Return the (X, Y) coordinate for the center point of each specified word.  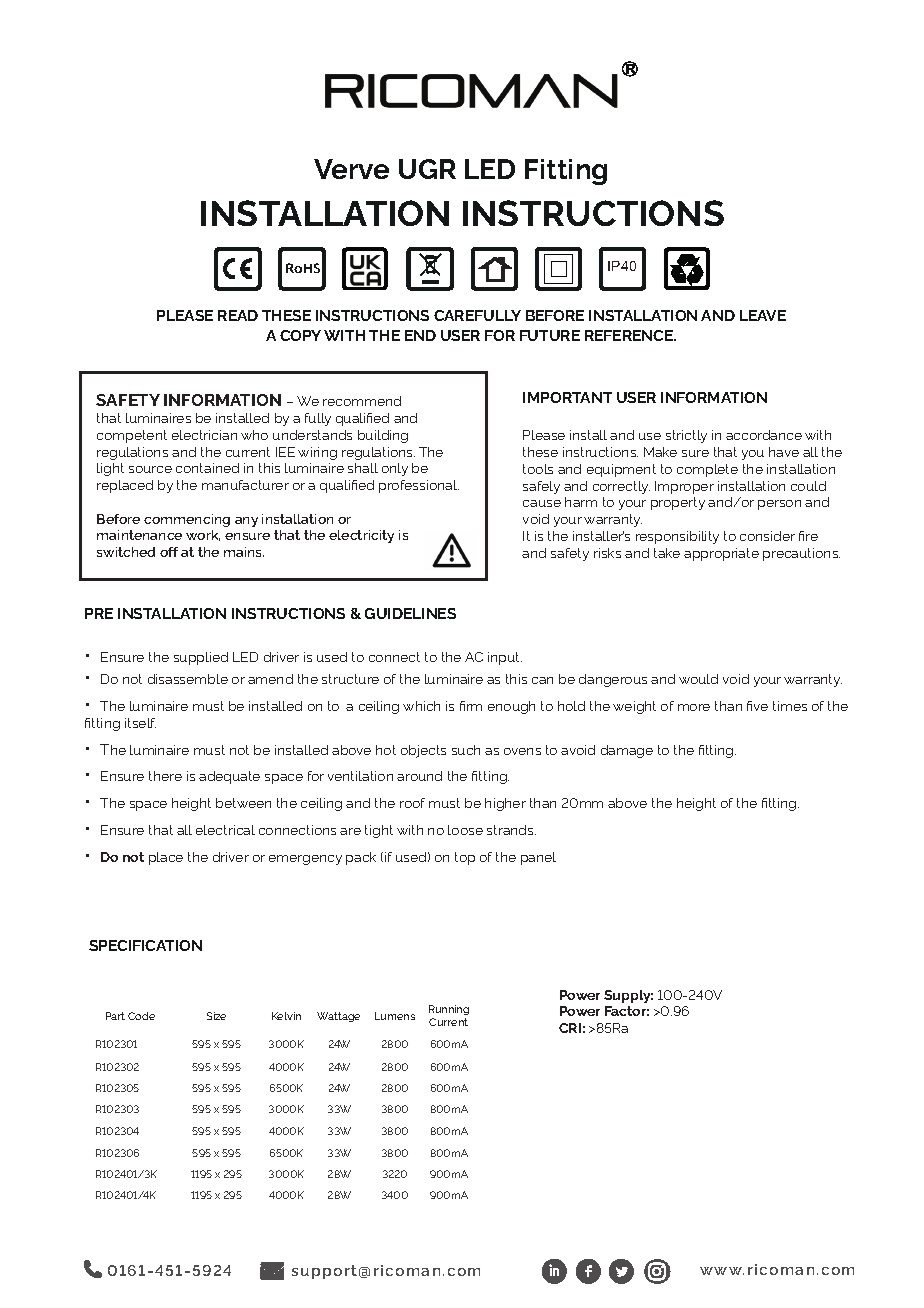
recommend (362, 401)
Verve (351, 169)
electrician (204, 435)
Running (449, 1012)
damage (627, 751)
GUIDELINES (410, 613)
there (165, 776)
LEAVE (763, 315)
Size (216, 1016)
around (419, 776)
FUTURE (550, 335)
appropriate (721, 554)
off (169, 552)
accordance (764, 435)
